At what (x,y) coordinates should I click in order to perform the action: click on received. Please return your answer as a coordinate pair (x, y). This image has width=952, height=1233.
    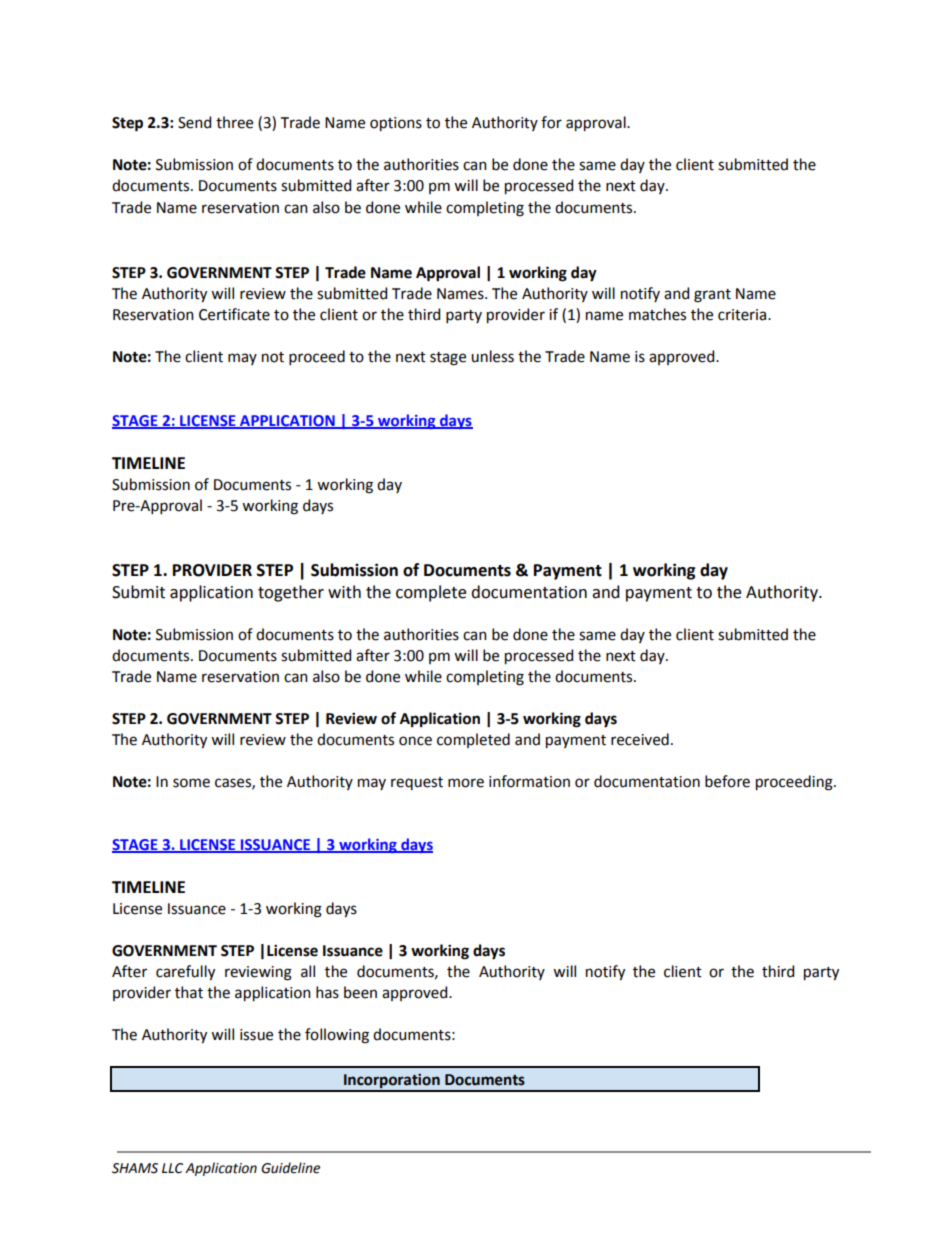
    Looking at the image, I should click on (640, 739).
